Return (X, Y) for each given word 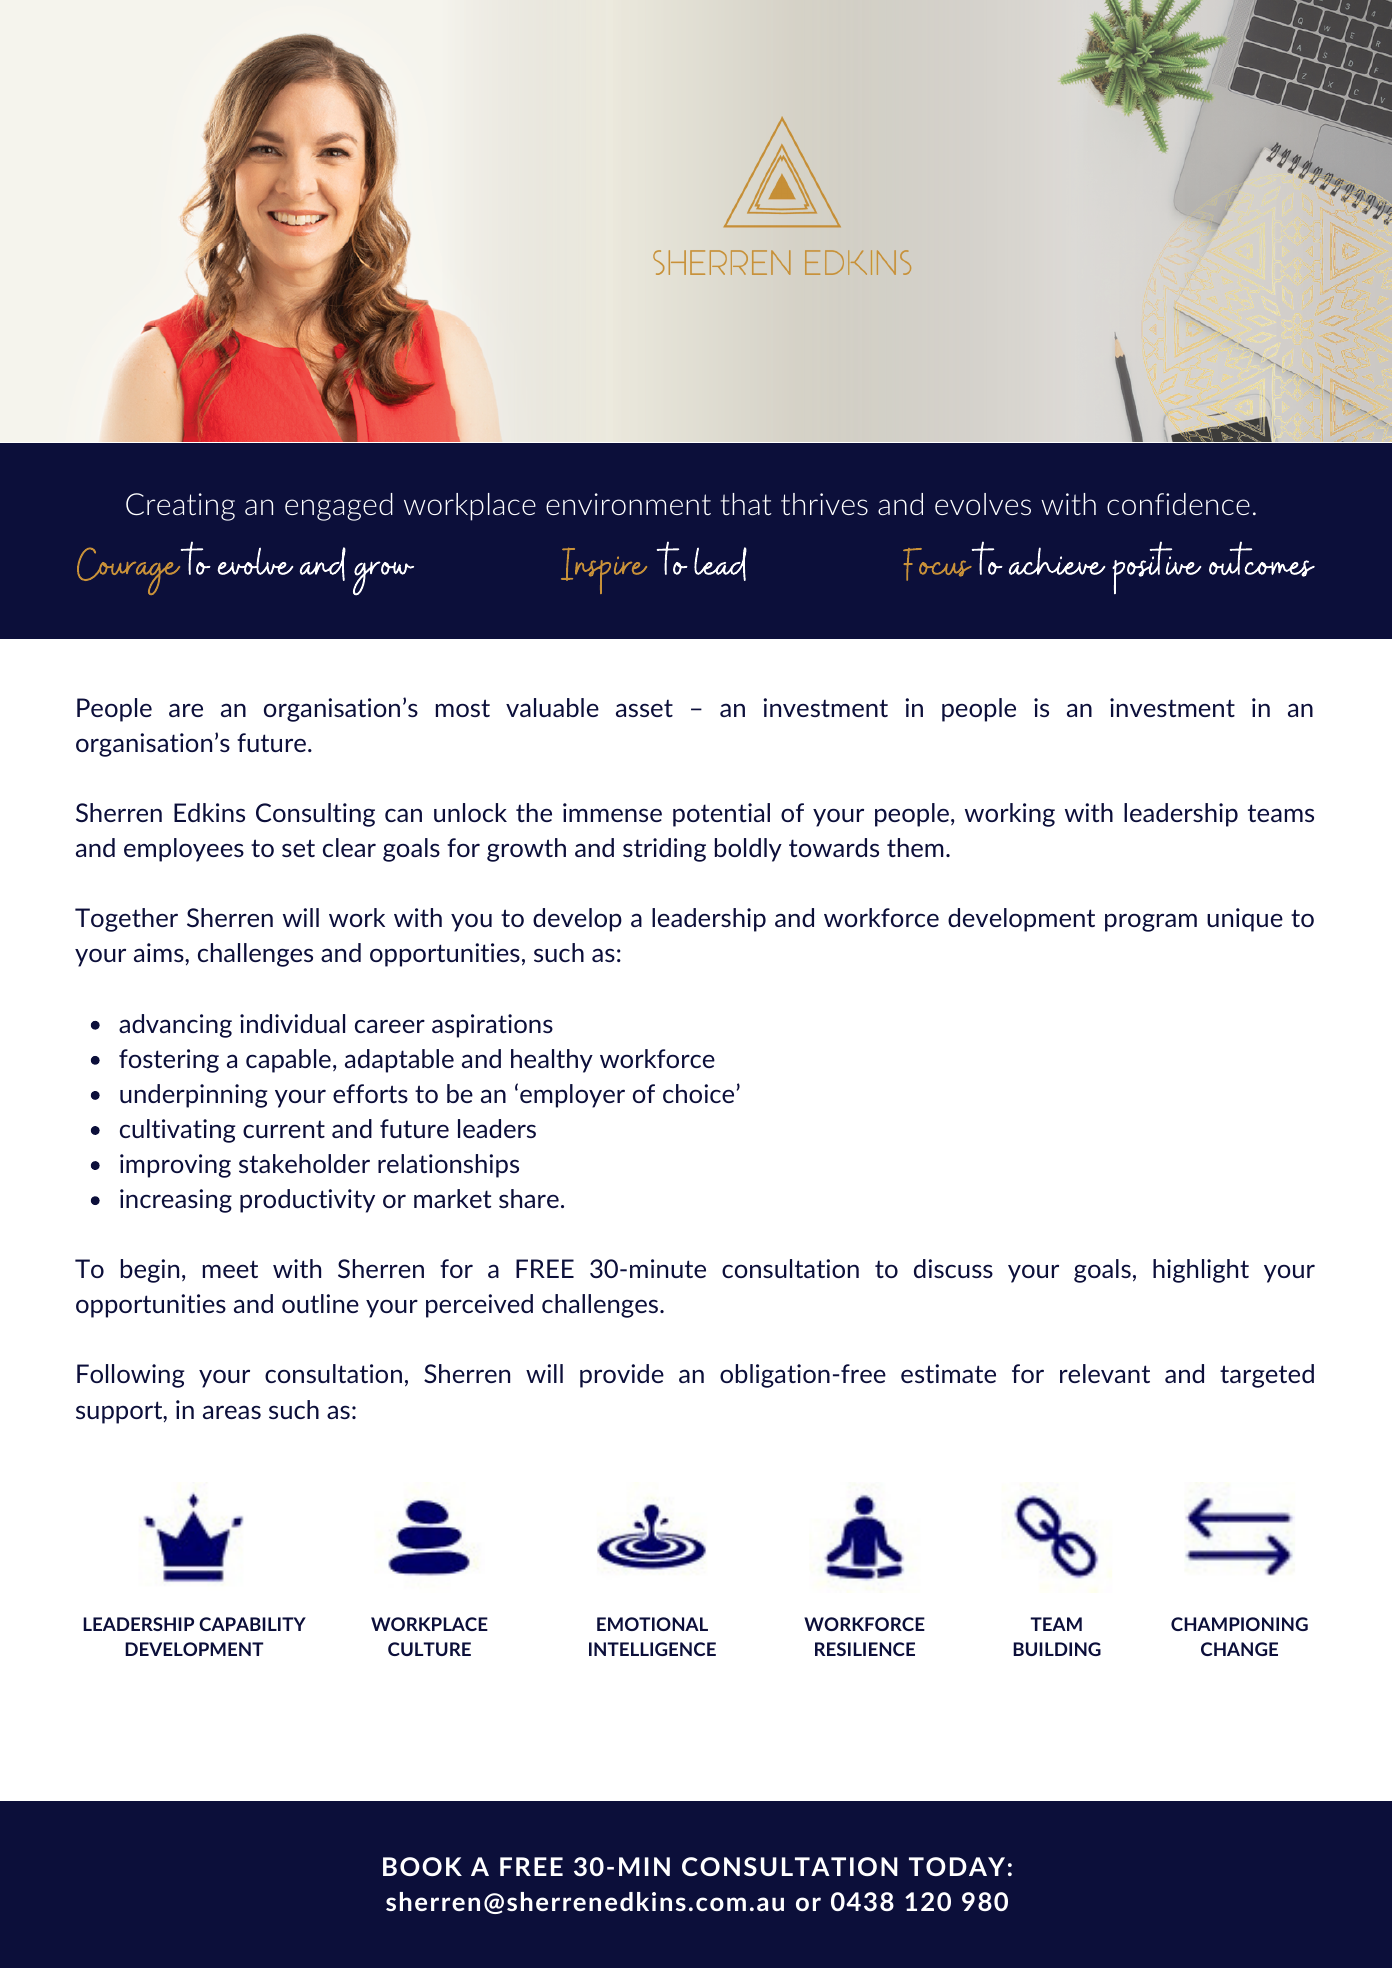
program (1151, 922)
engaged (339, 507)
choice (698, 1093)
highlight (1201, 1271)
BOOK (422, 1866)
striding (664, 850)
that (746, 504)
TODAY (957, 1866)
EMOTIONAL (652, 1624)
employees (184, 850)
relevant (1105, 1373)
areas (232, 1412)
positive (1157, 567)
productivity (307, 1201)
